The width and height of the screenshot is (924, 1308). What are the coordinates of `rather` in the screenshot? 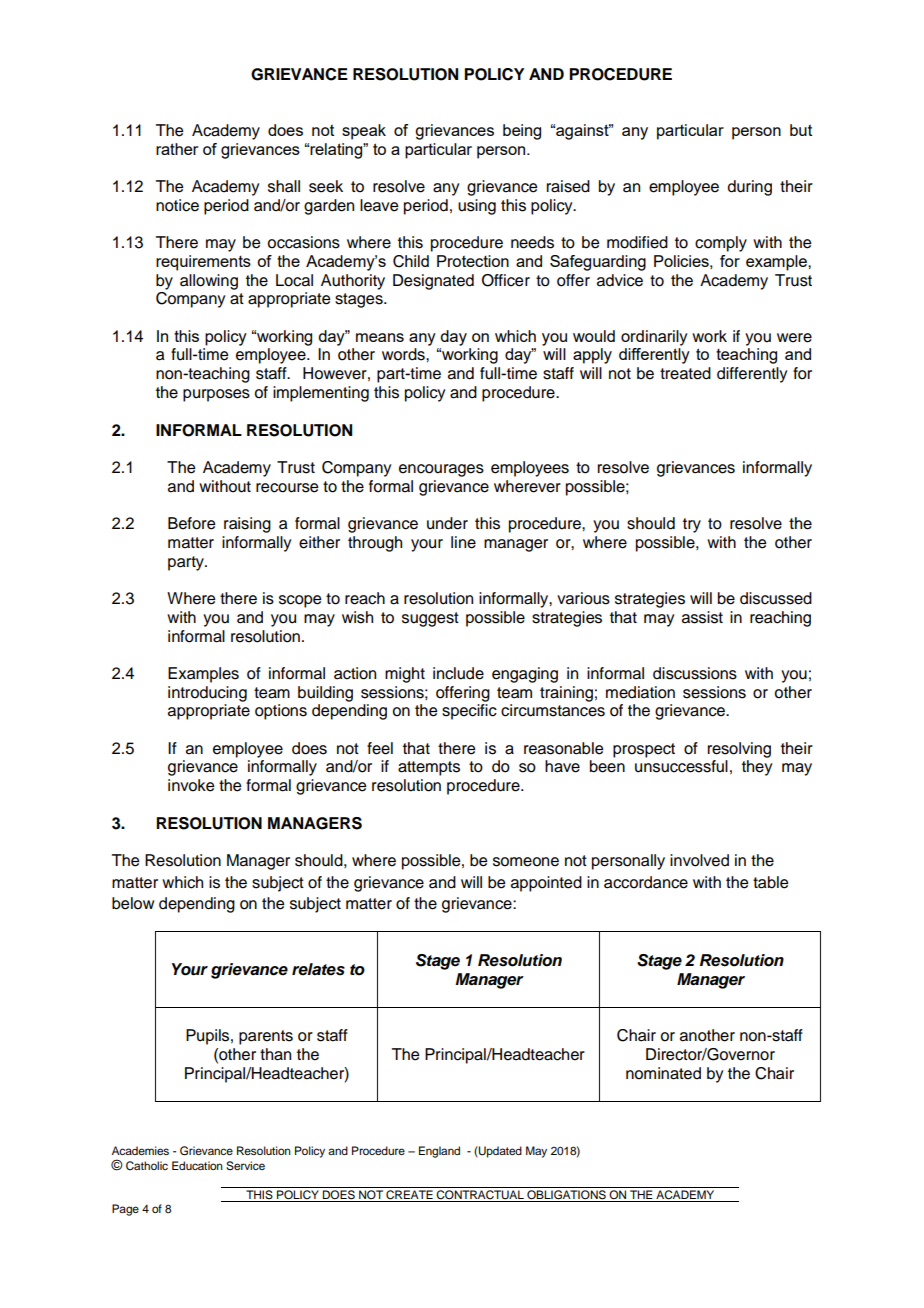 It's located at (177, 149).
